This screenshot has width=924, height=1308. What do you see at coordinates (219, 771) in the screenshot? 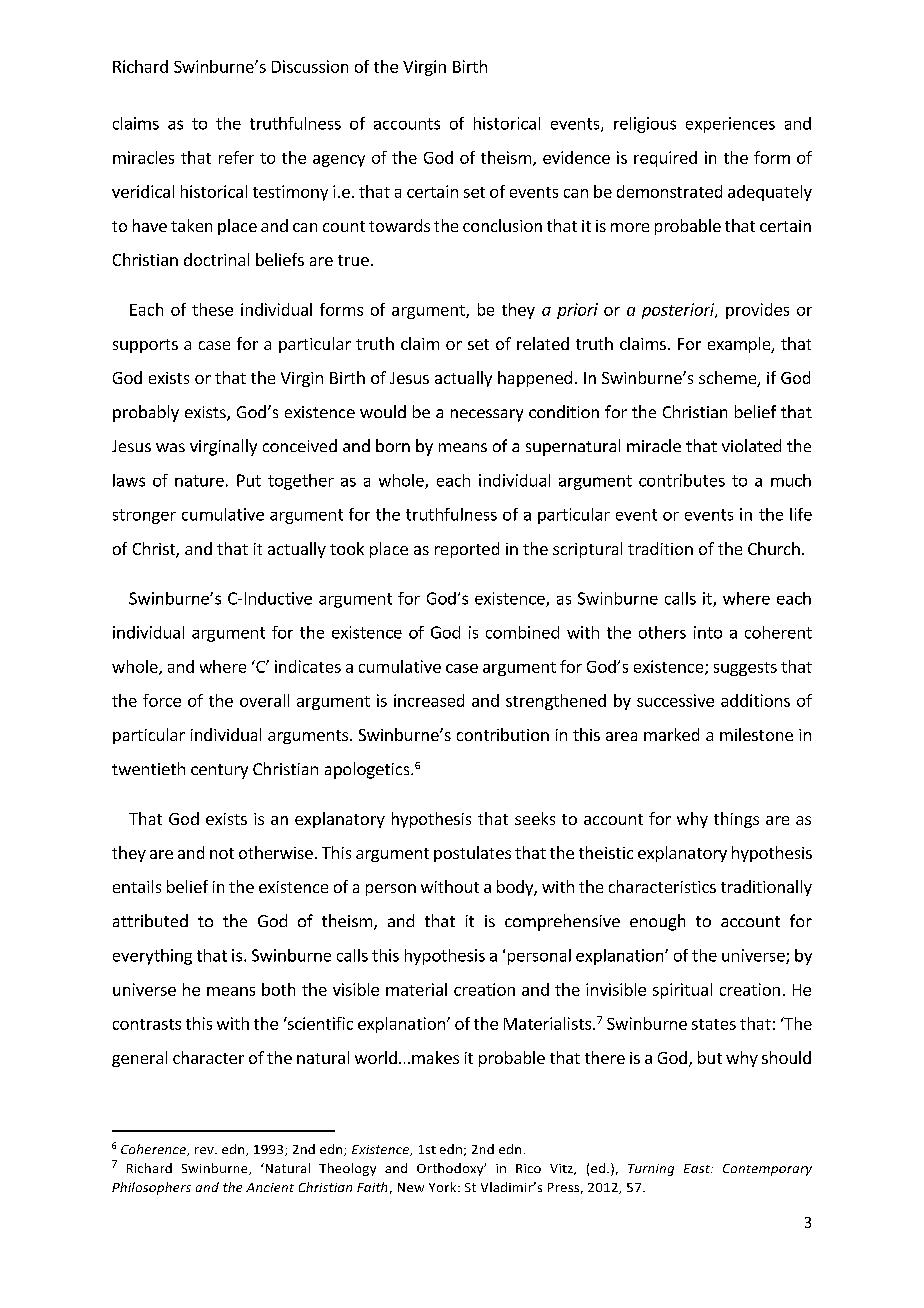
I see `century` at bounding box center [219, 771].
